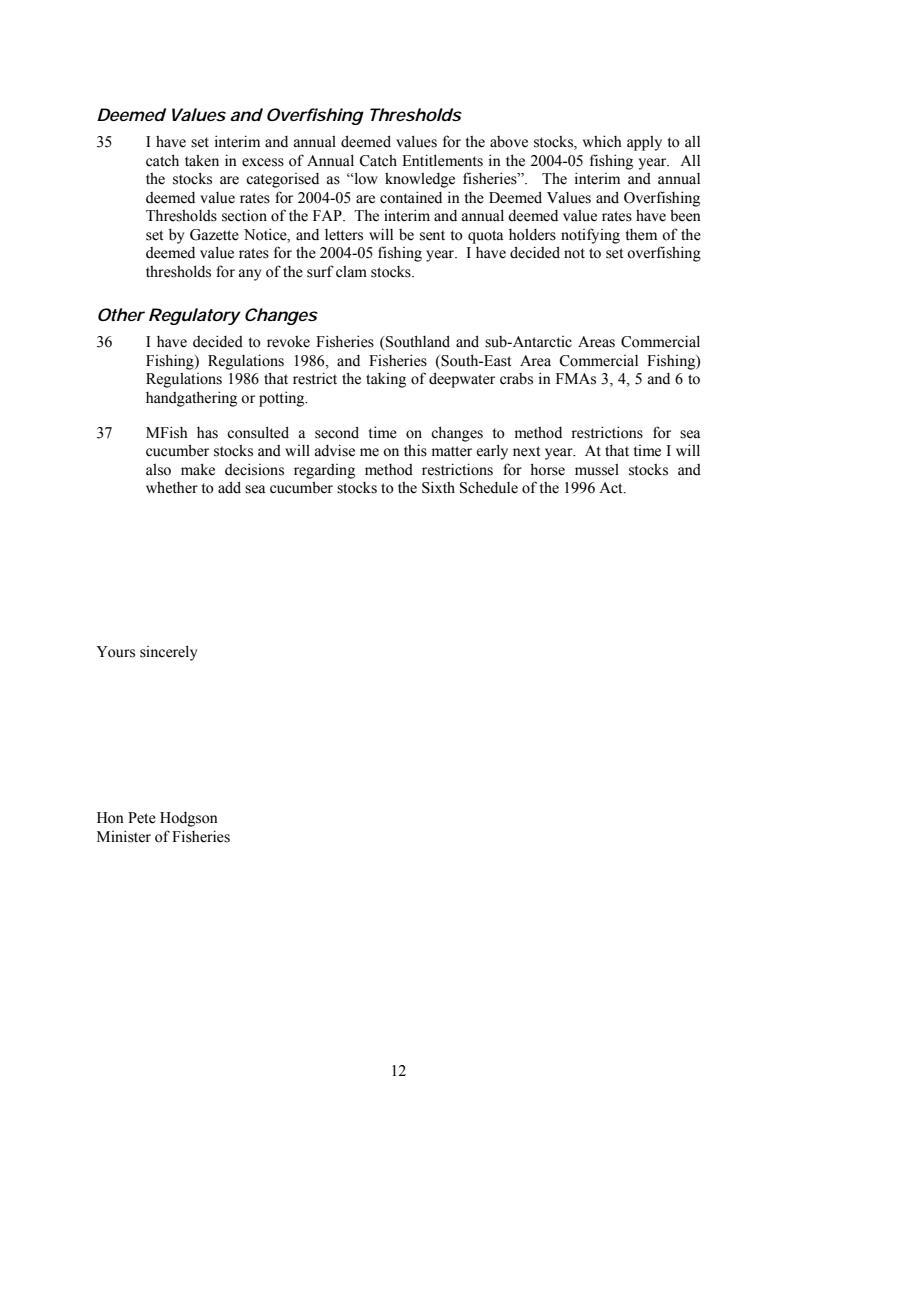 Image resolution: width=924 pixels, height=1308 pixels. I want to click on Sixth, so click(438, 487).
